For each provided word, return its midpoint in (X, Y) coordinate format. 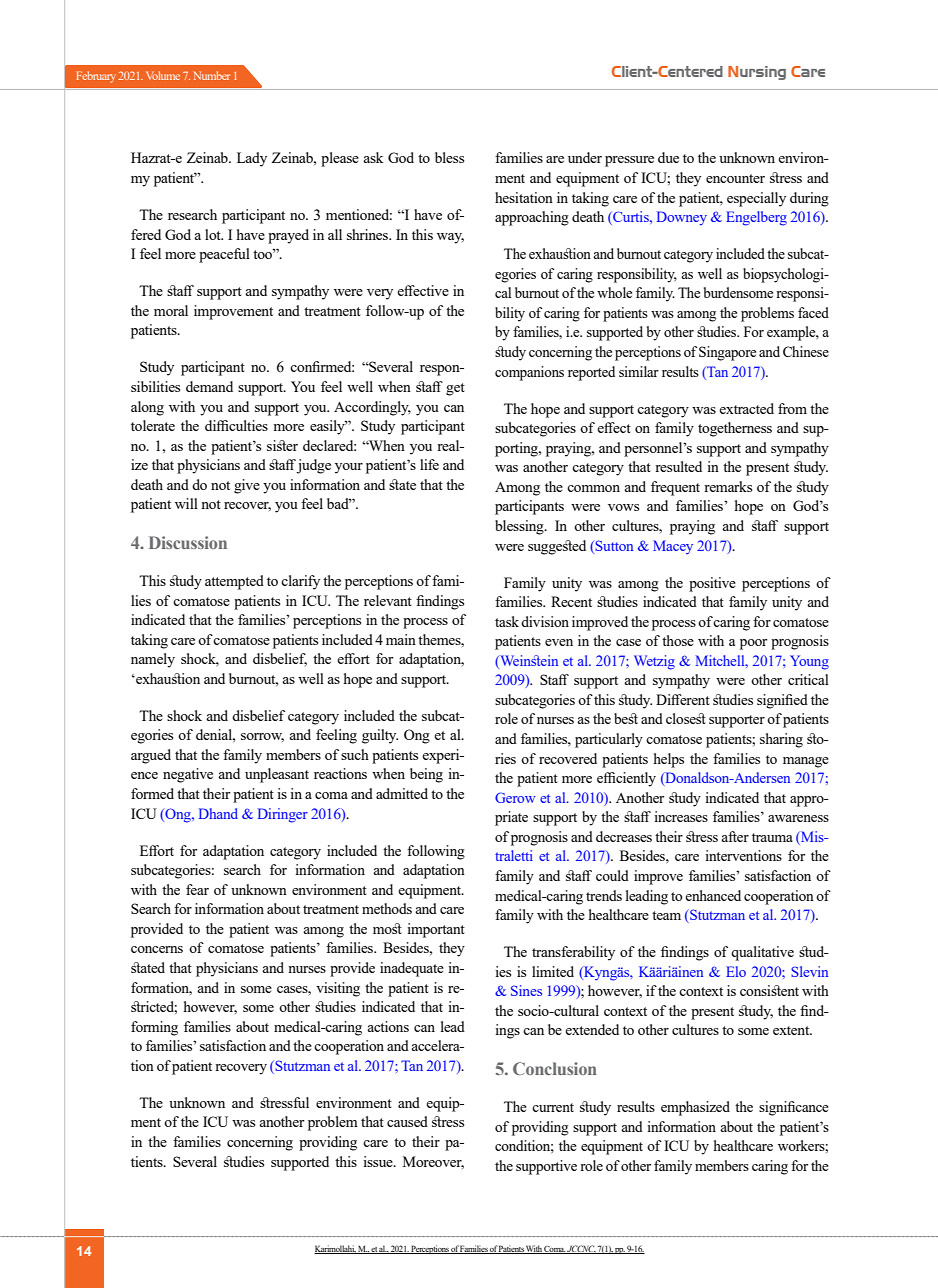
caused (407, 1121)
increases (681, 816)
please (340, 159)
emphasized (695, 1108)
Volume (163, 75)
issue (379, 1161)
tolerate (153, 425)
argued (151, 756)
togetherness (735, 429)
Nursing (757, 73)
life (429, 464)
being (426, 775)
